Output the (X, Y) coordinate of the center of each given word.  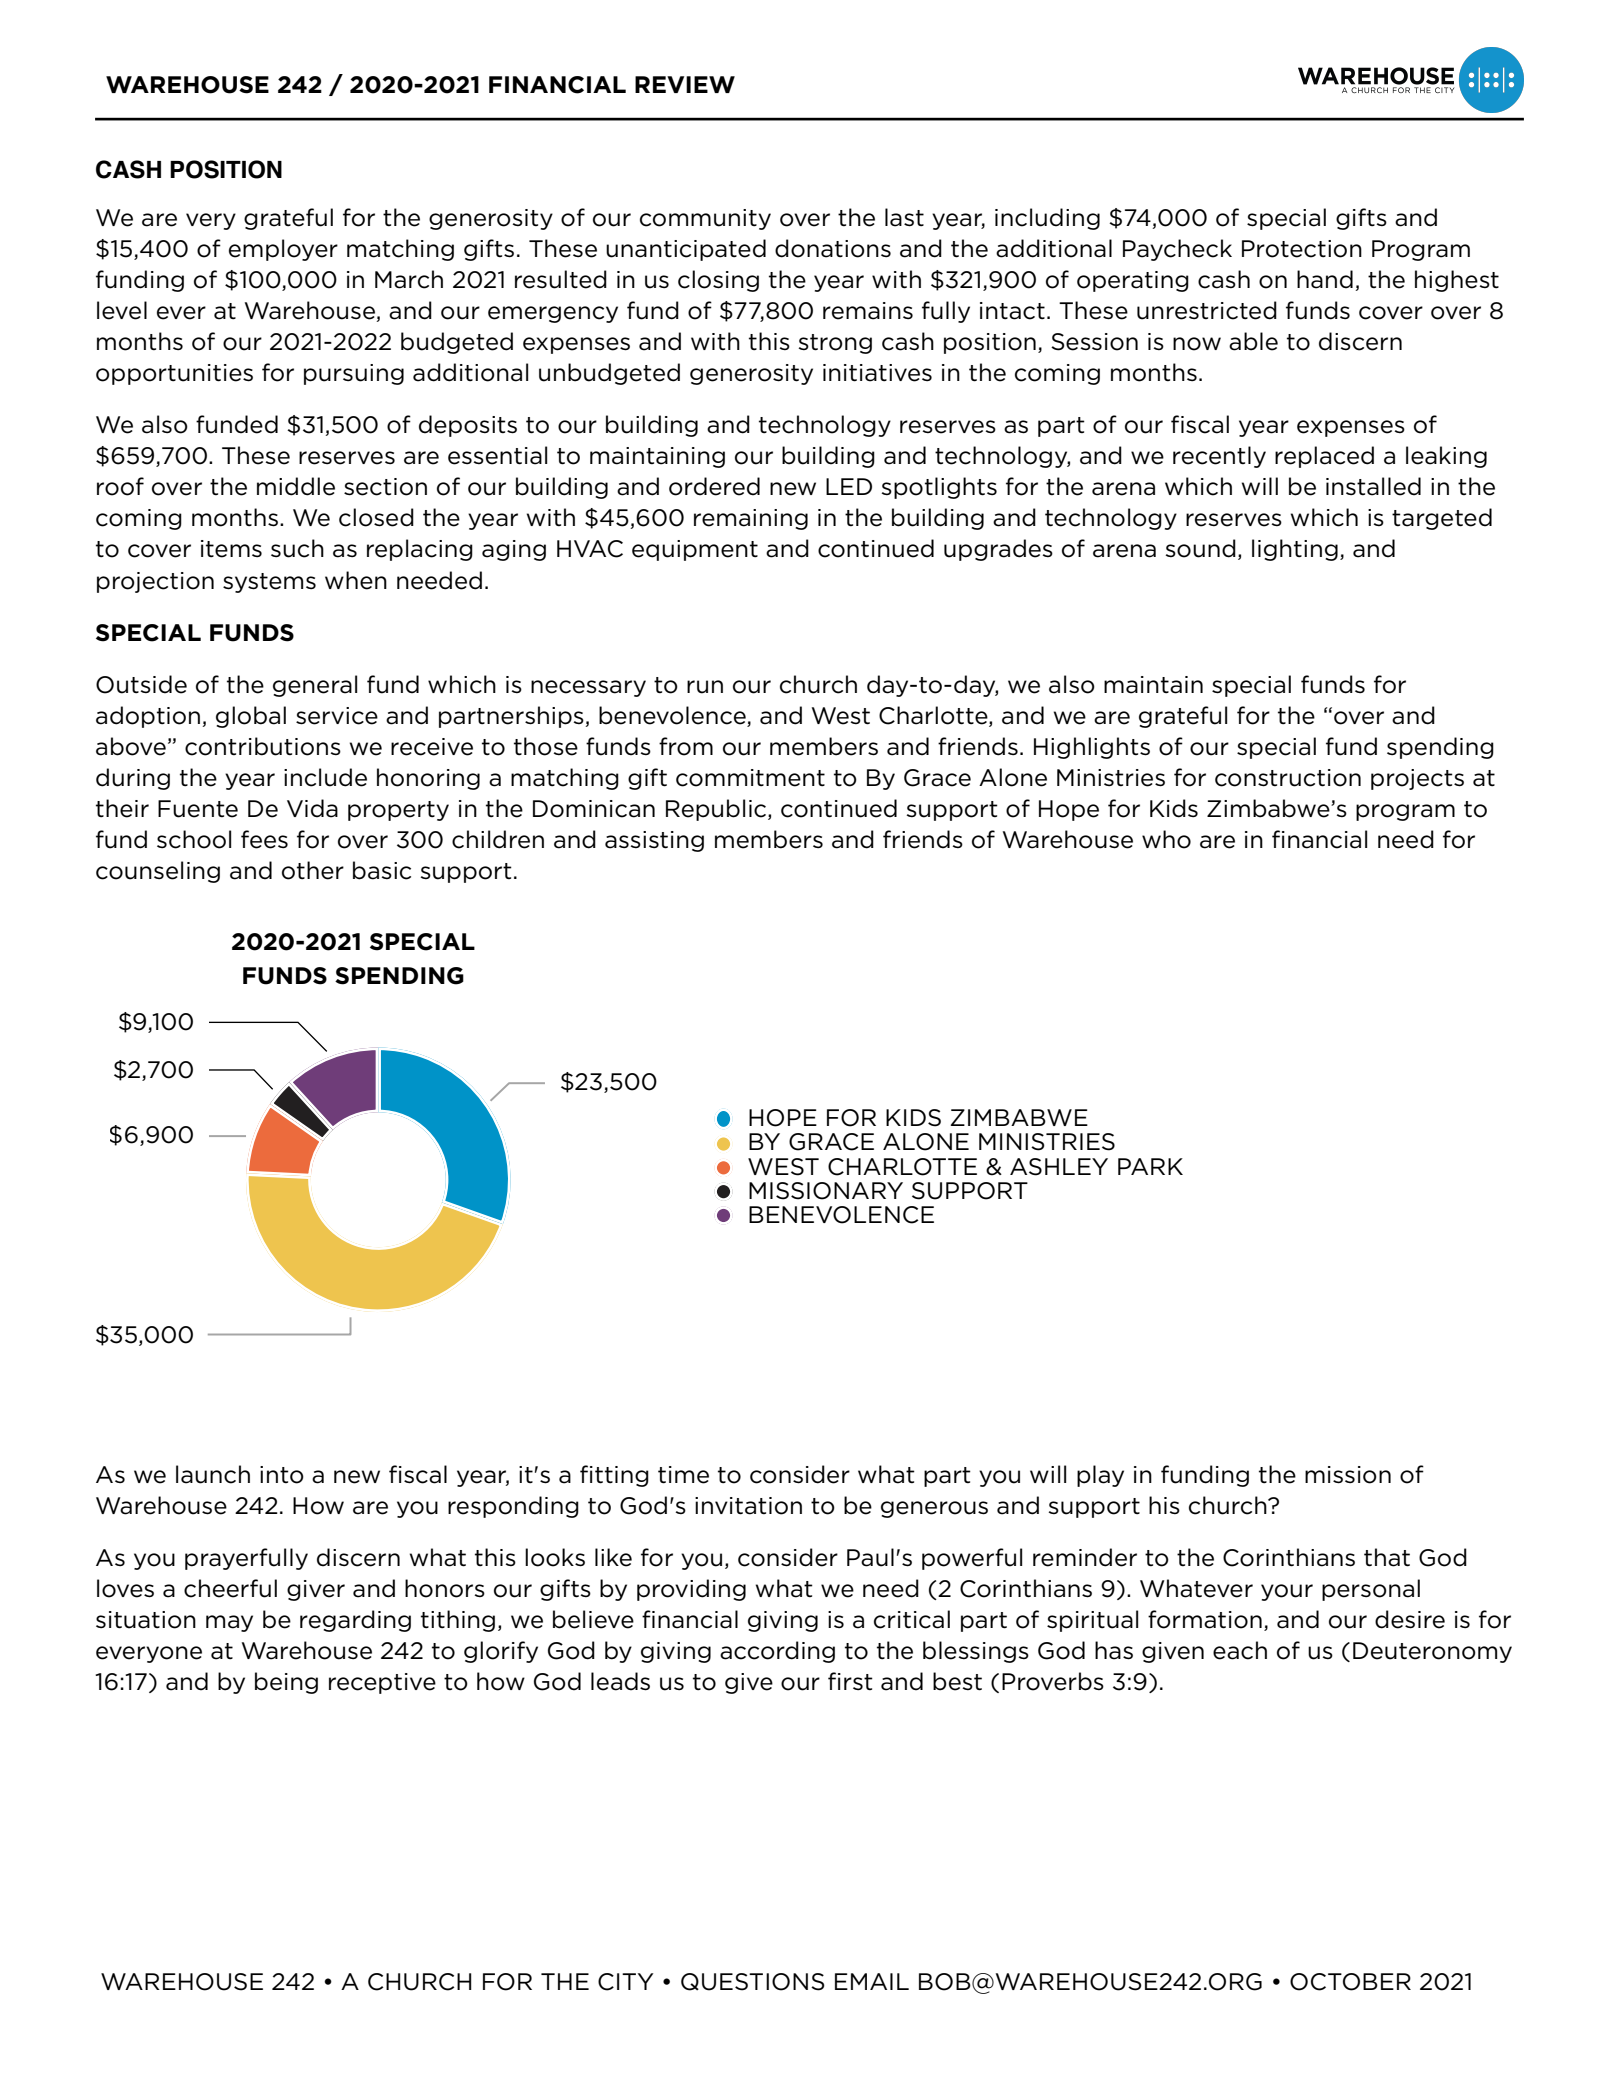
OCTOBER (1350, 1982)
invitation (748, 1506)
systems (269, 583)
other (313, 870)
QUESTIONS (753, 1982)
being (286, 1683)
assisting (654, 841)
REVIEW (685, 84)
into (282, 1475)
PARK (1150, 1166)
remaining (751, 519)
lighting (1295, 550)
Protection (1302, 249)
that (1387, 1557)
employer (283, 250)
